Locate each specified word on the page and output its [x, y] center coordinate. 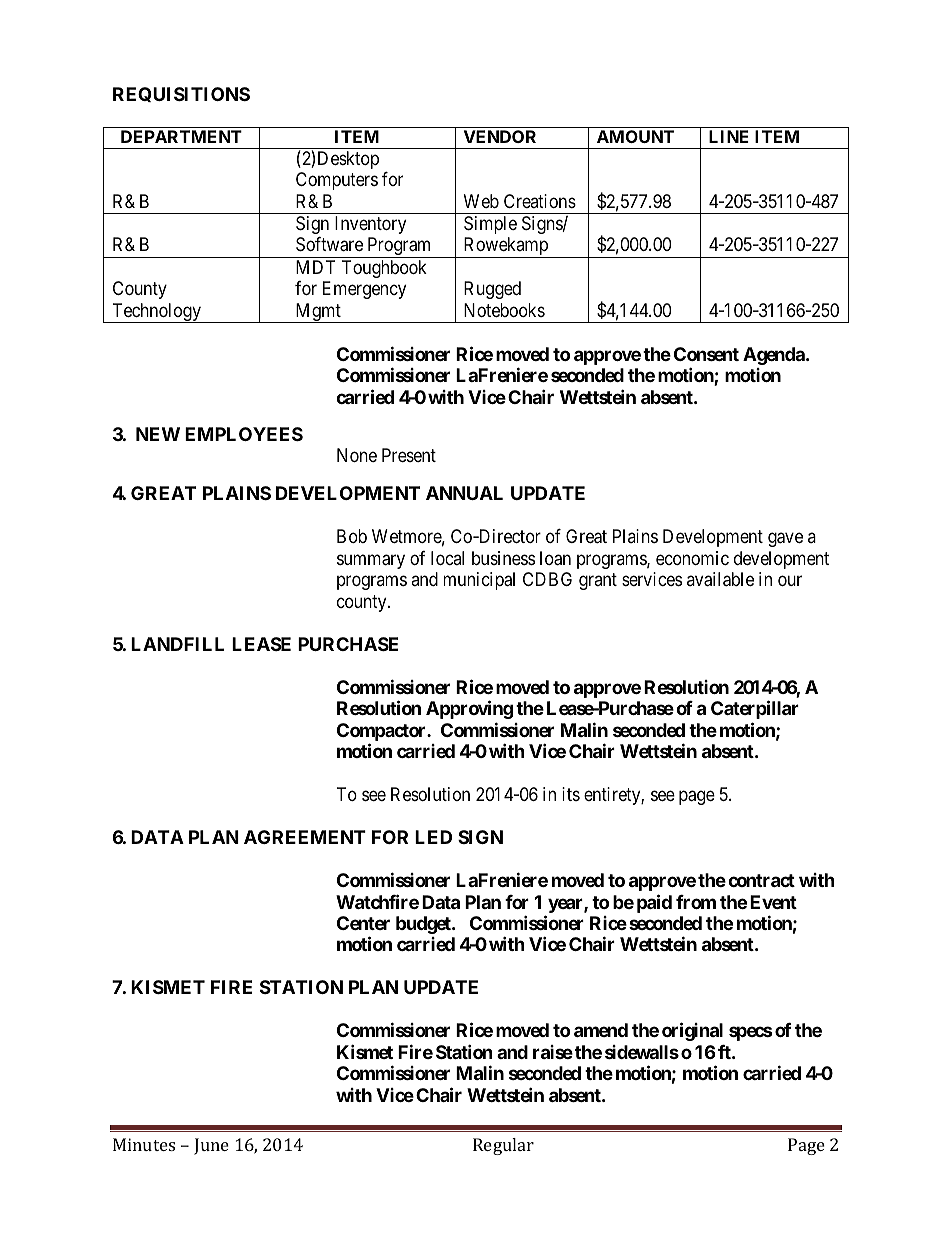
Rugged [492, 290]
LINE [729, 136]
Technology [156, 313]
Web [481, 201]
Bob [352, 536]
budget [424, 925]
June [211, 1146]
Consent [706, 354]
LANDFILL [177, 644]
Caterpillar [755, 709]
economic [692, 558]
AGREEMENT [305, 837]
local [447, 558]
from [696, 902]
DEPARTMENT [181, 136]
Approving [469, 709]
